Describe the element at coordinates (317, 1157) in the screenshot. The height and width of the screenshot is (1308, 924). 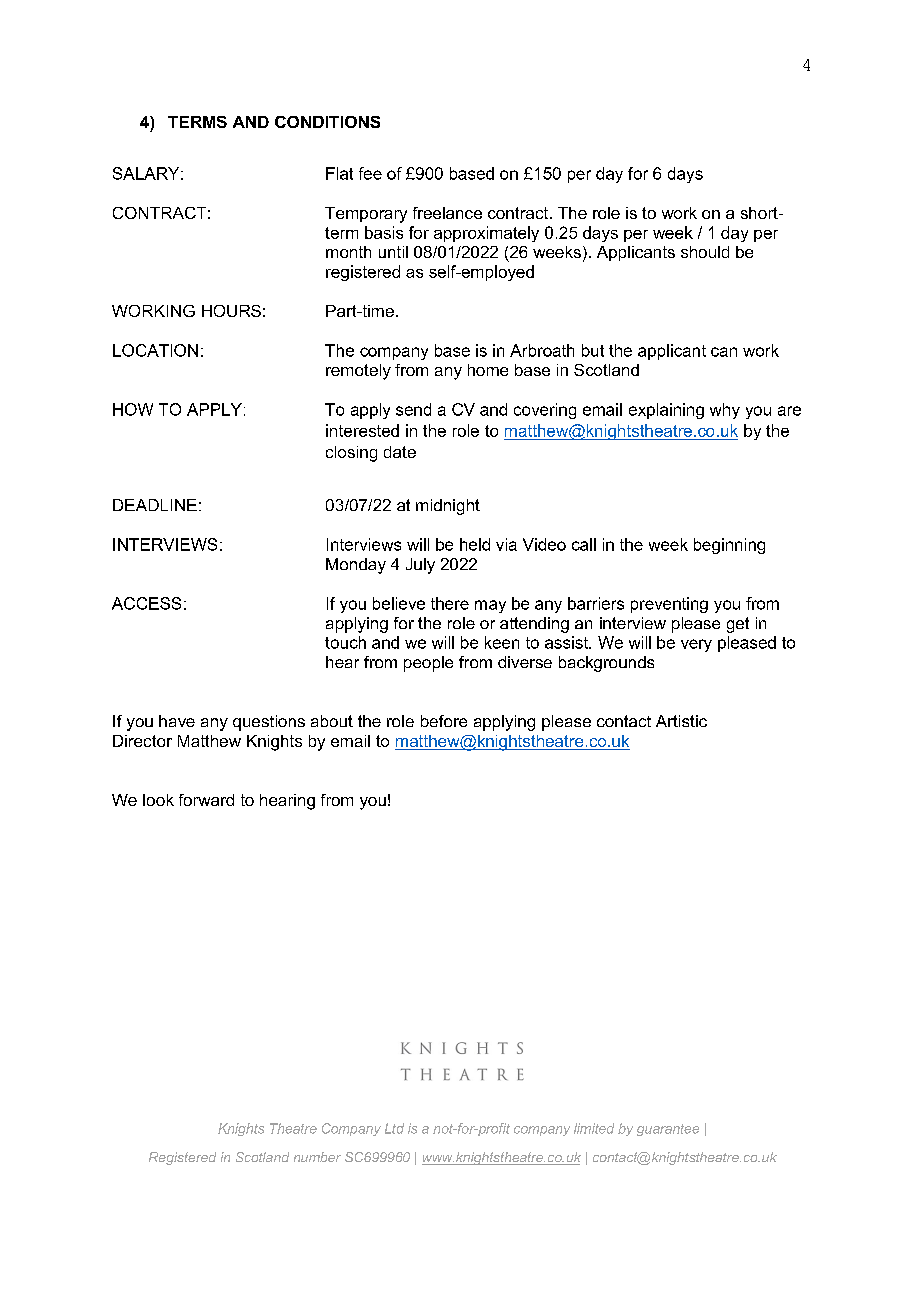
I see `number` at that location.
